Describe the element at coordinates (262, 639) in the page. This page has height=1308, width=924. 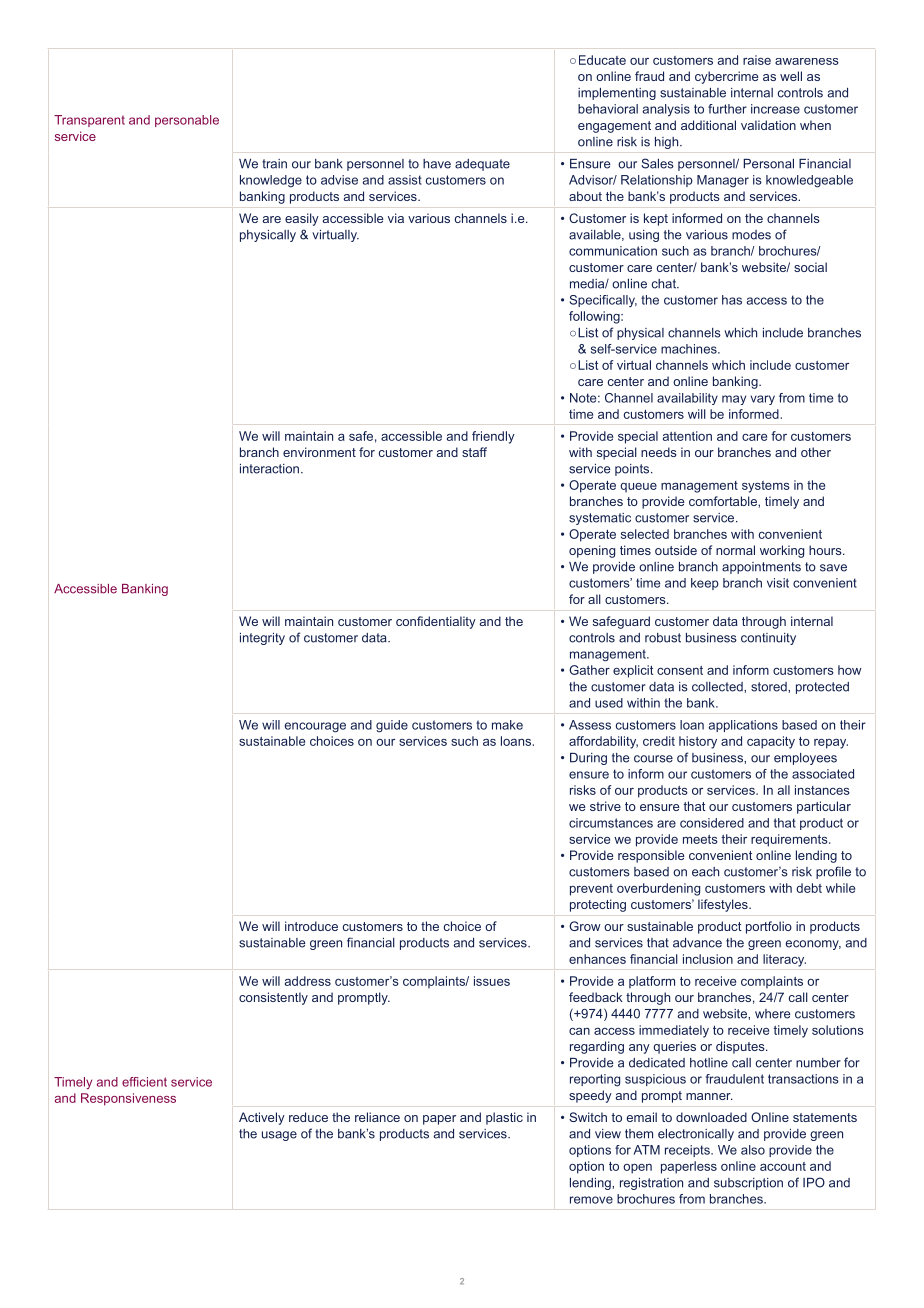
I see `integrity` at that location.
